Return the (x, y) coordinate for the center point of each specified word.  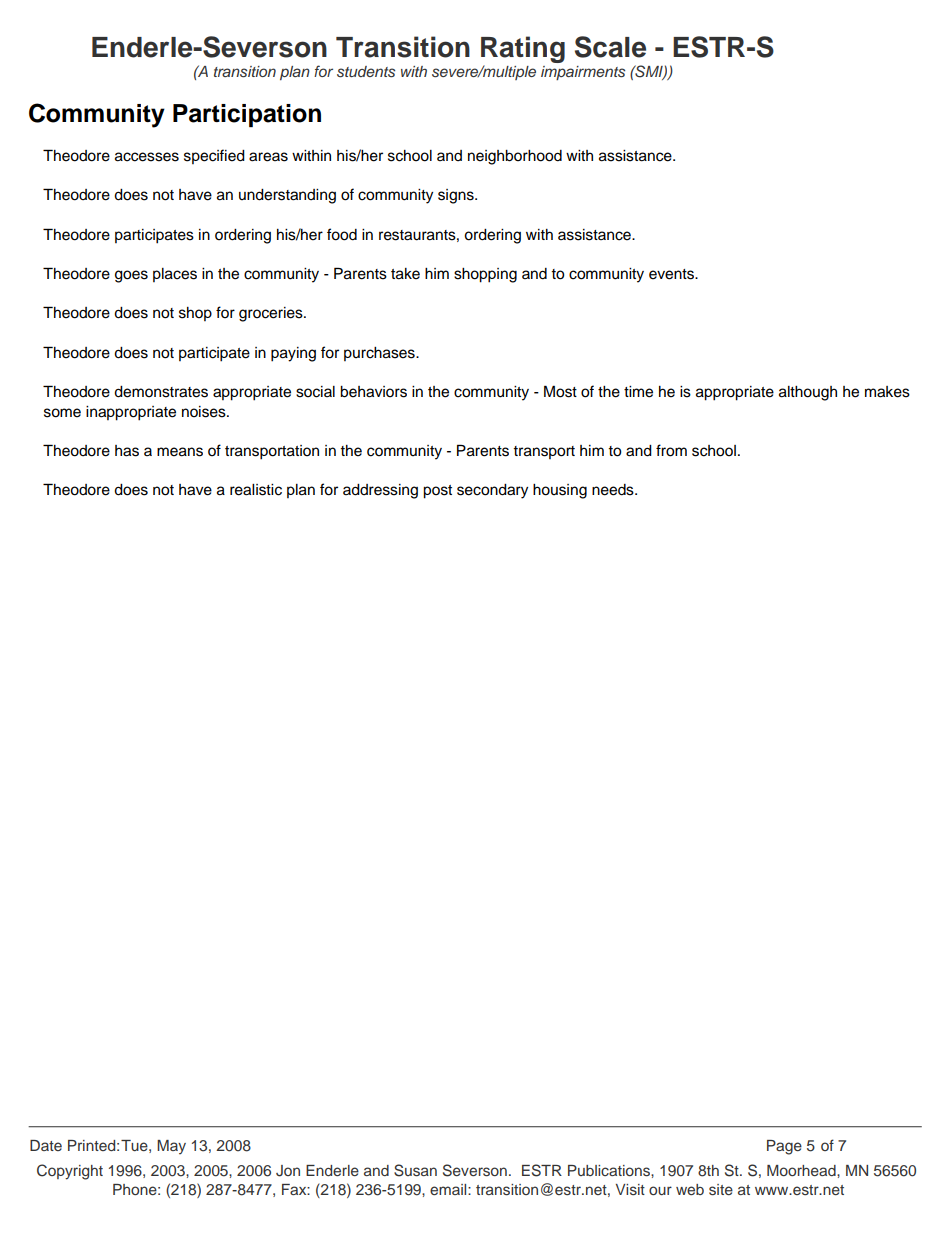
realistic (256, 490)
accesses (147, 157)
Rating (523, 51)
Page (784, 1147)
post (437, 492)
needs (614, 490)
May (171, 1147)
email (449, 1189)
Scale (610, 47)
